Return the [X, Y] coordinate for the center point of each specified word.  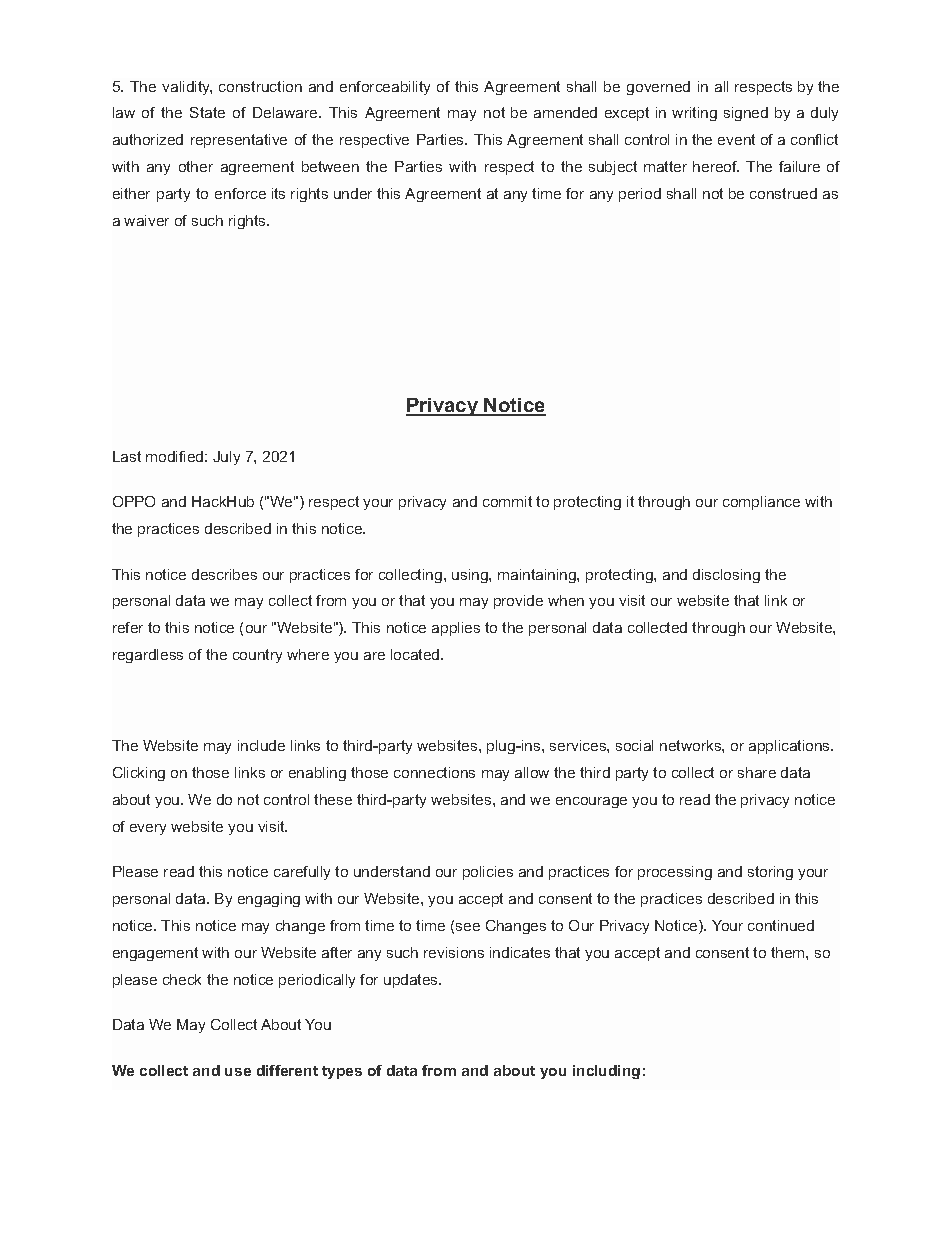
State [207, 112]
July [226, 458]
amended [565, 112]
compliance [761, 503]
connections [434, 772]
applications [791, 747]
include [261, 745]
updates [412, 981]
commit [507, 501]
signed [746, 114]
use [238, 1072]
